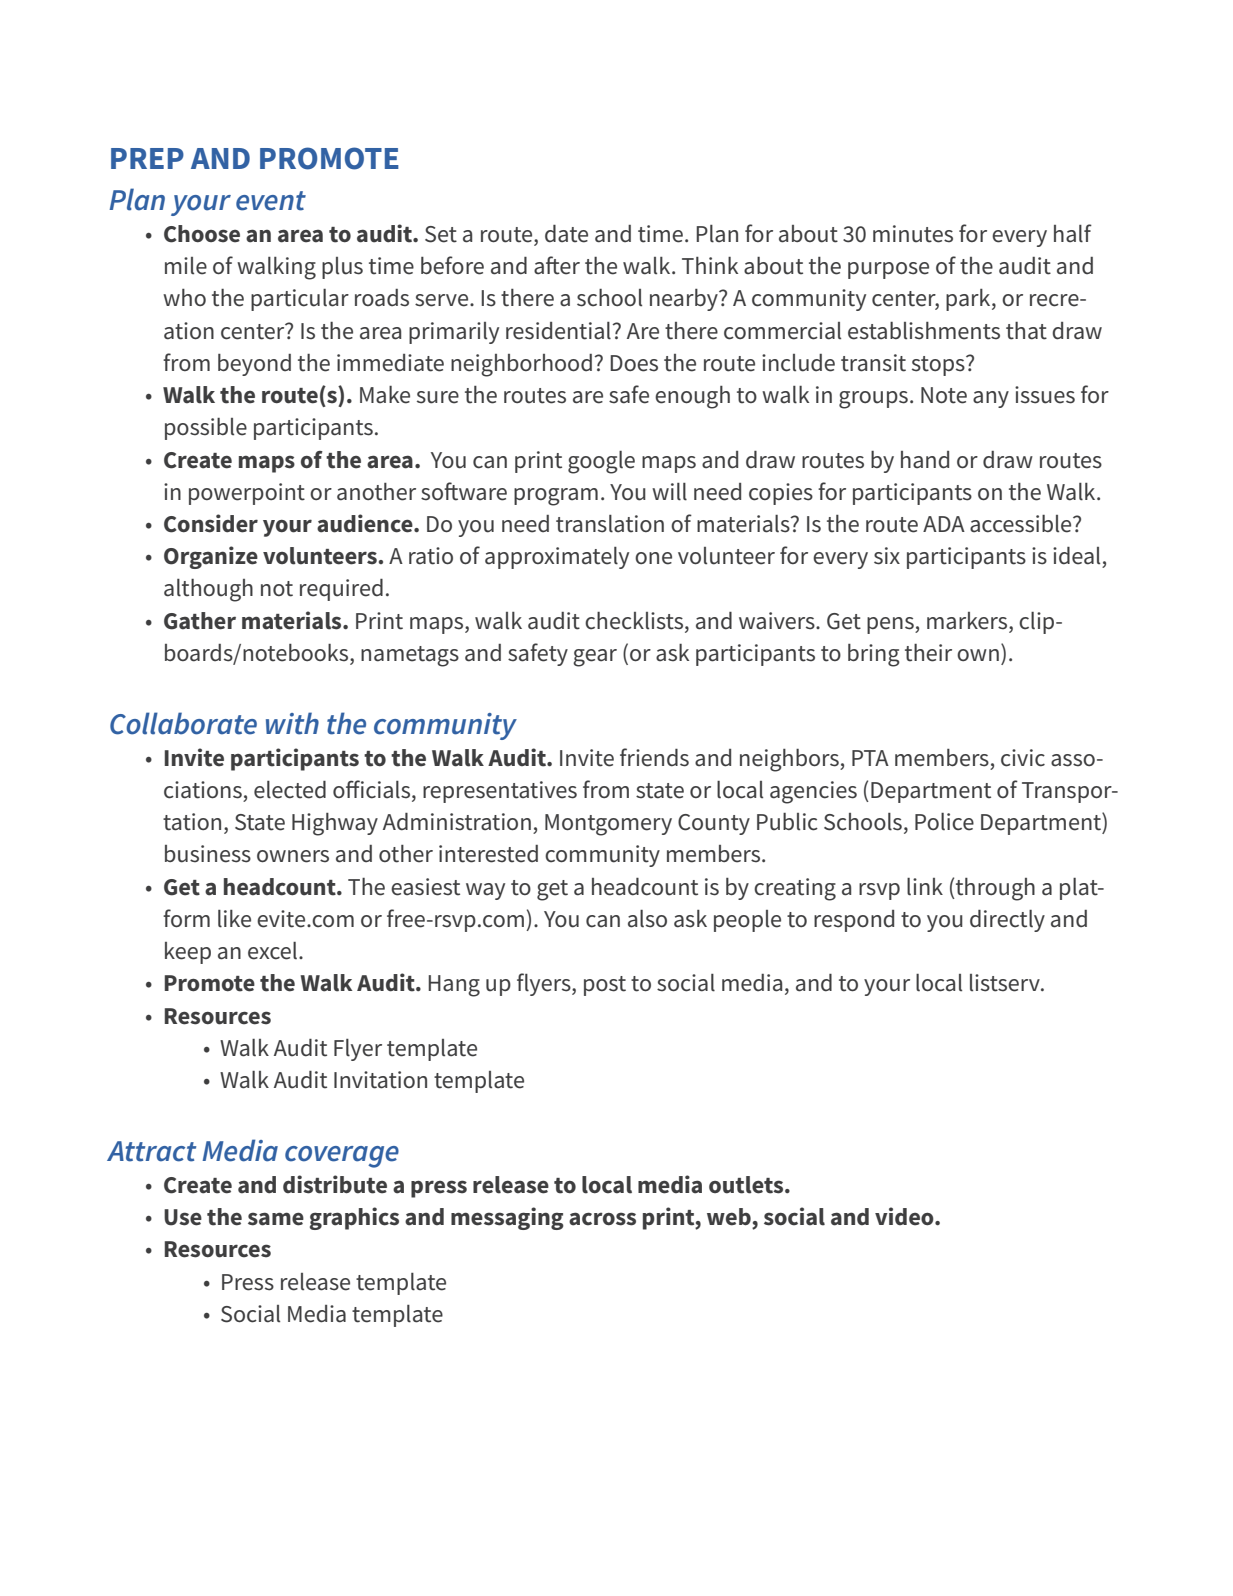 The height and width of the page is (1596, 1233). Describe the element at coordinates (608, 825) in the page. I see `Montgomery` at that location.
